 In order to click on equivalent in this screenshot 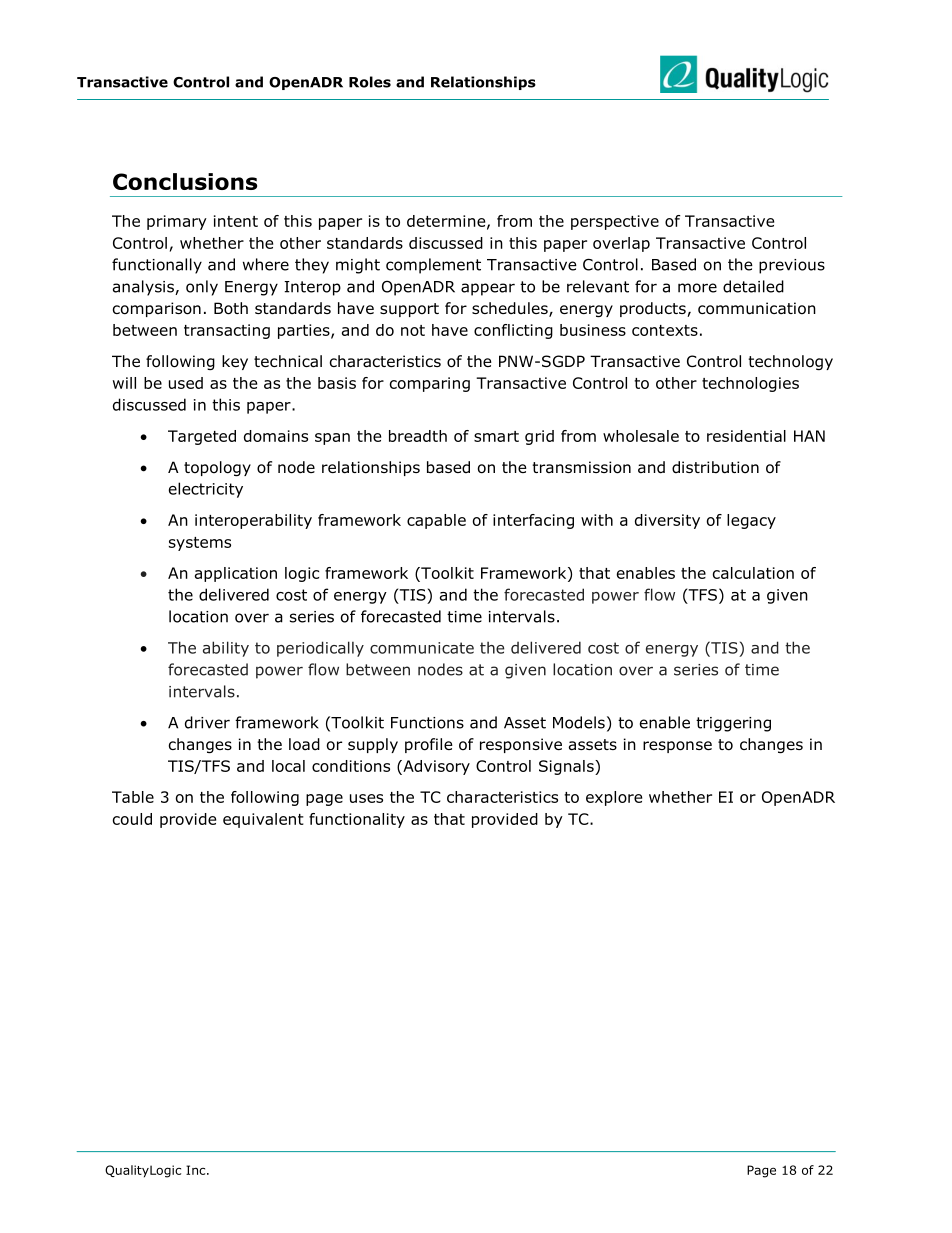, I will do `click(263, 820)`.
